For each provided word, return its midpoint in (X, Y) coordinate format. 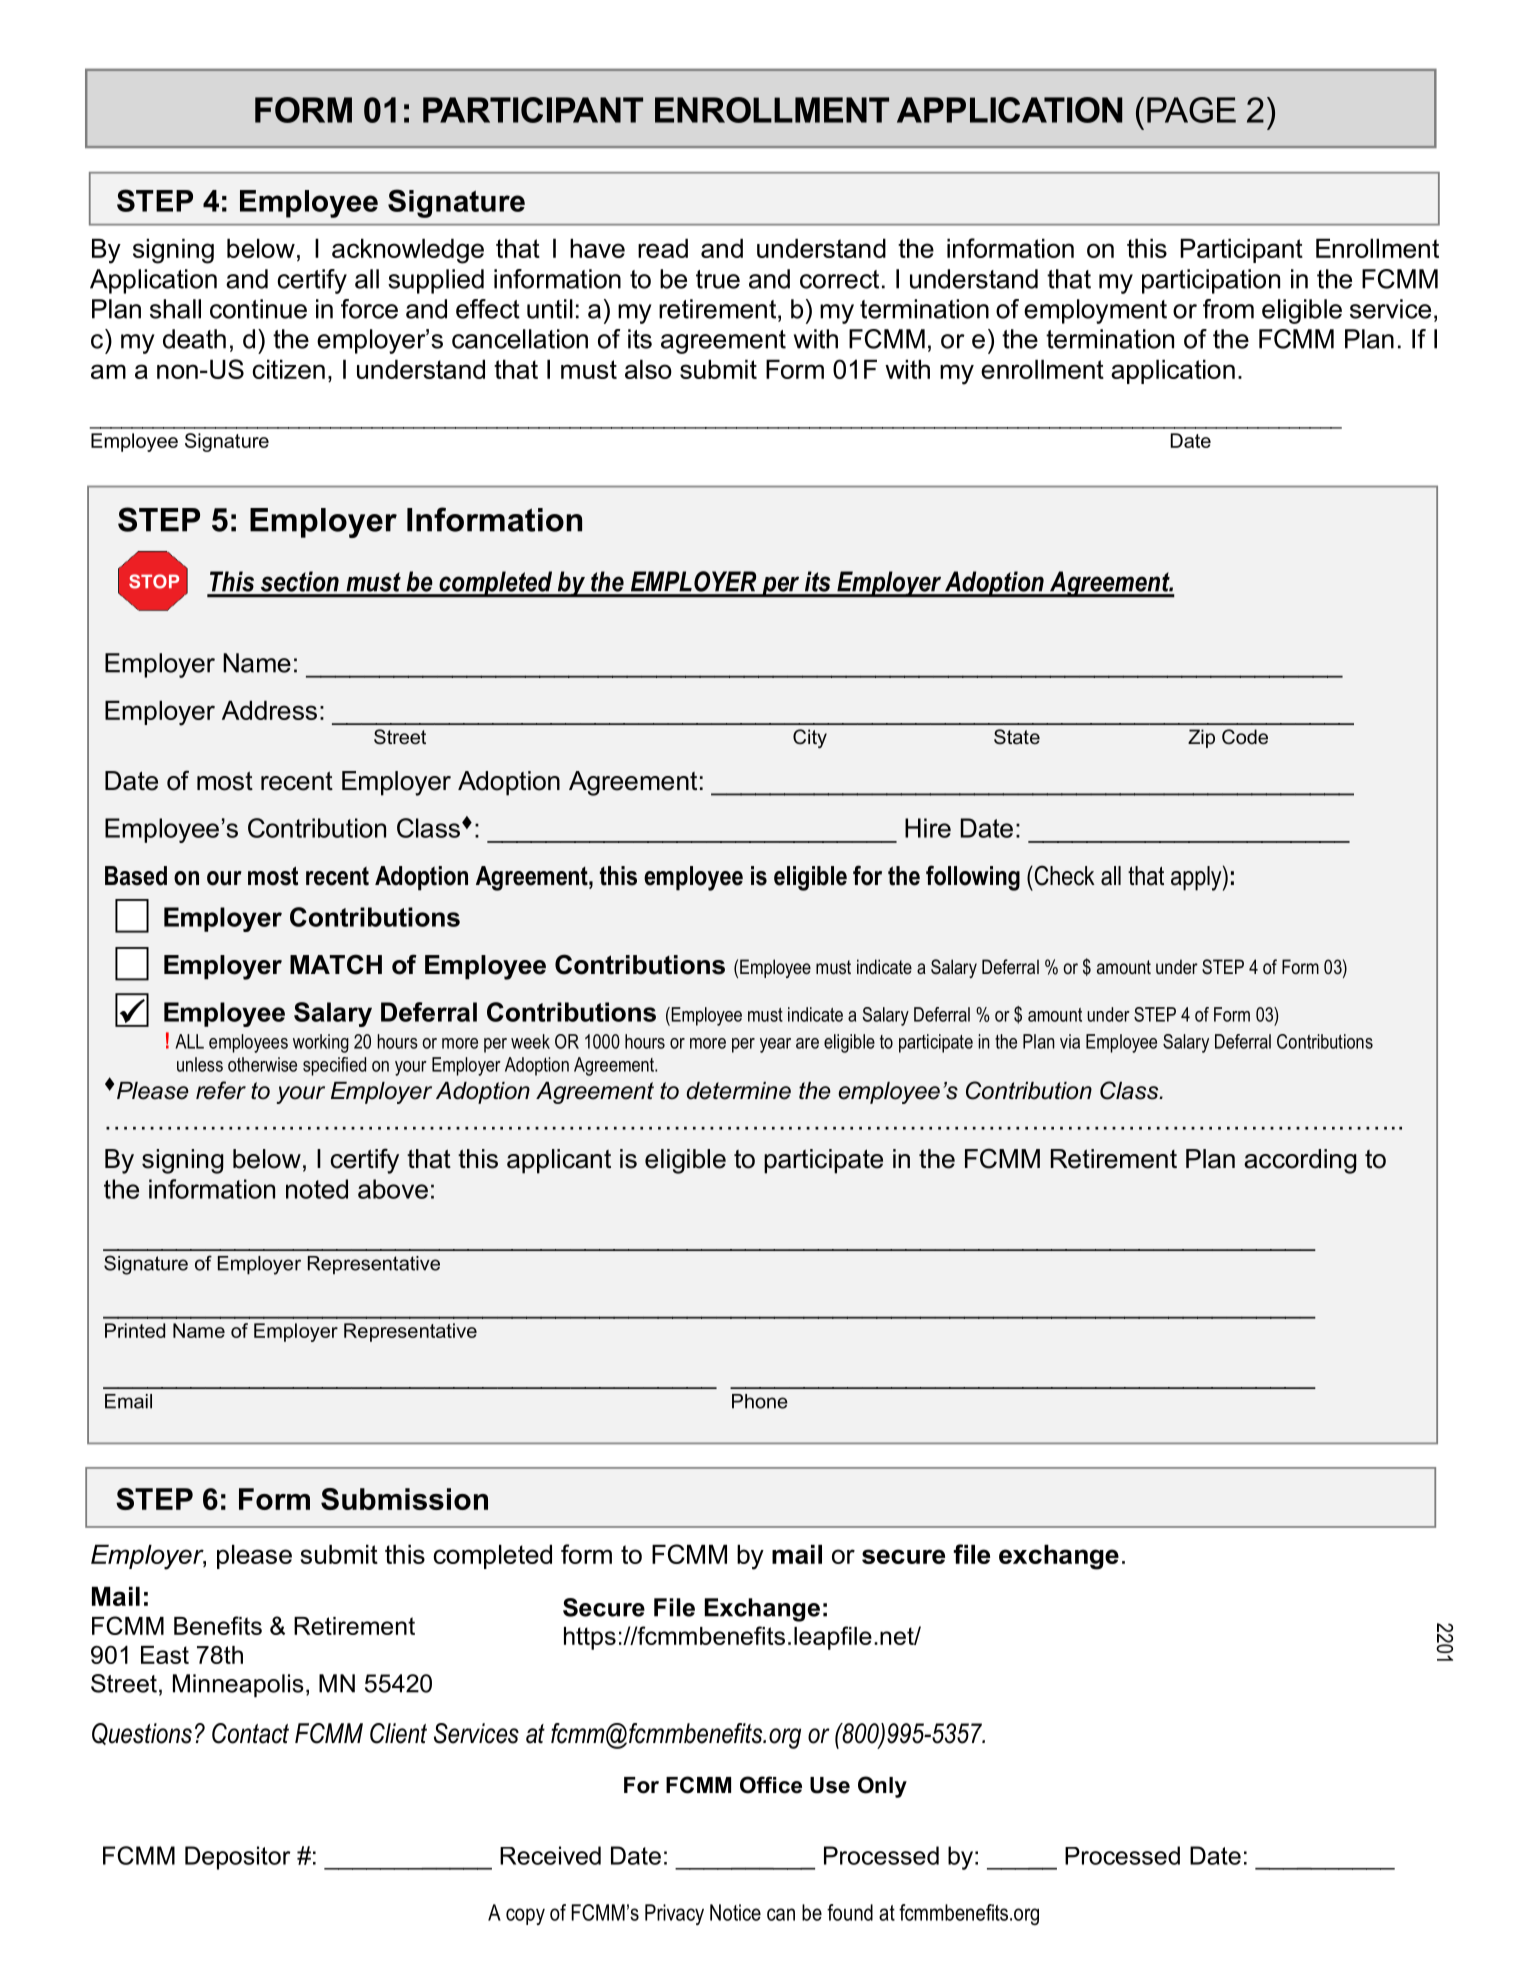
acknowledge (408, 251)
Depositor (238, 1858)
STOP (154, 581)
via (1070, 1041)
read (663, 248)
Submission (404, 1499)
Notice (735, 1912)
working (321, 1043)
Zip (1201, 738)
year (775, 1045)
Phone (760, 1401)
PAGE (1191, 110)
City (810, 738)
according (1300, 1161)
